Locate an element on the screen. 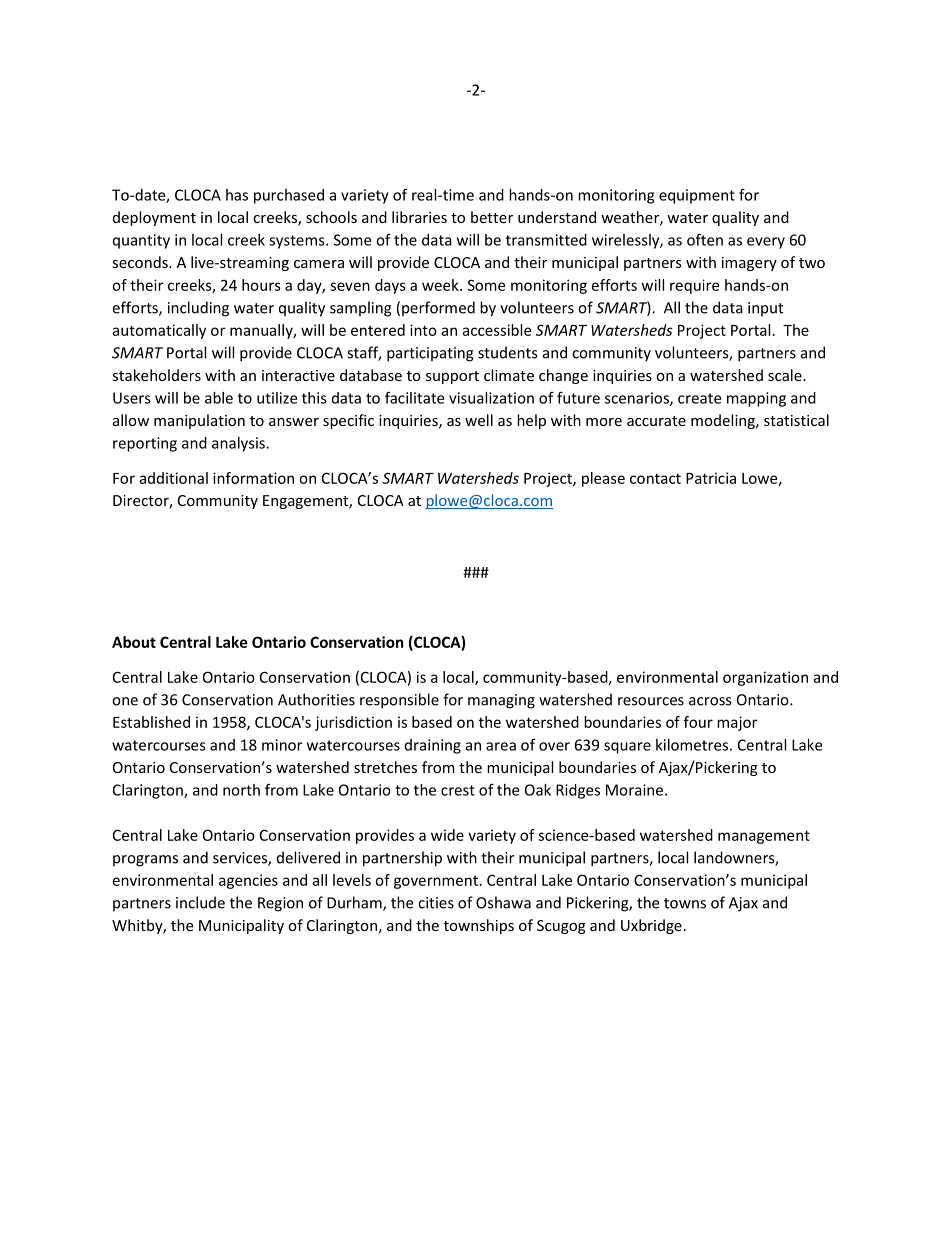 The height and width of the screenshot is (1233, 952). include is located at coordinates (200, 902).
